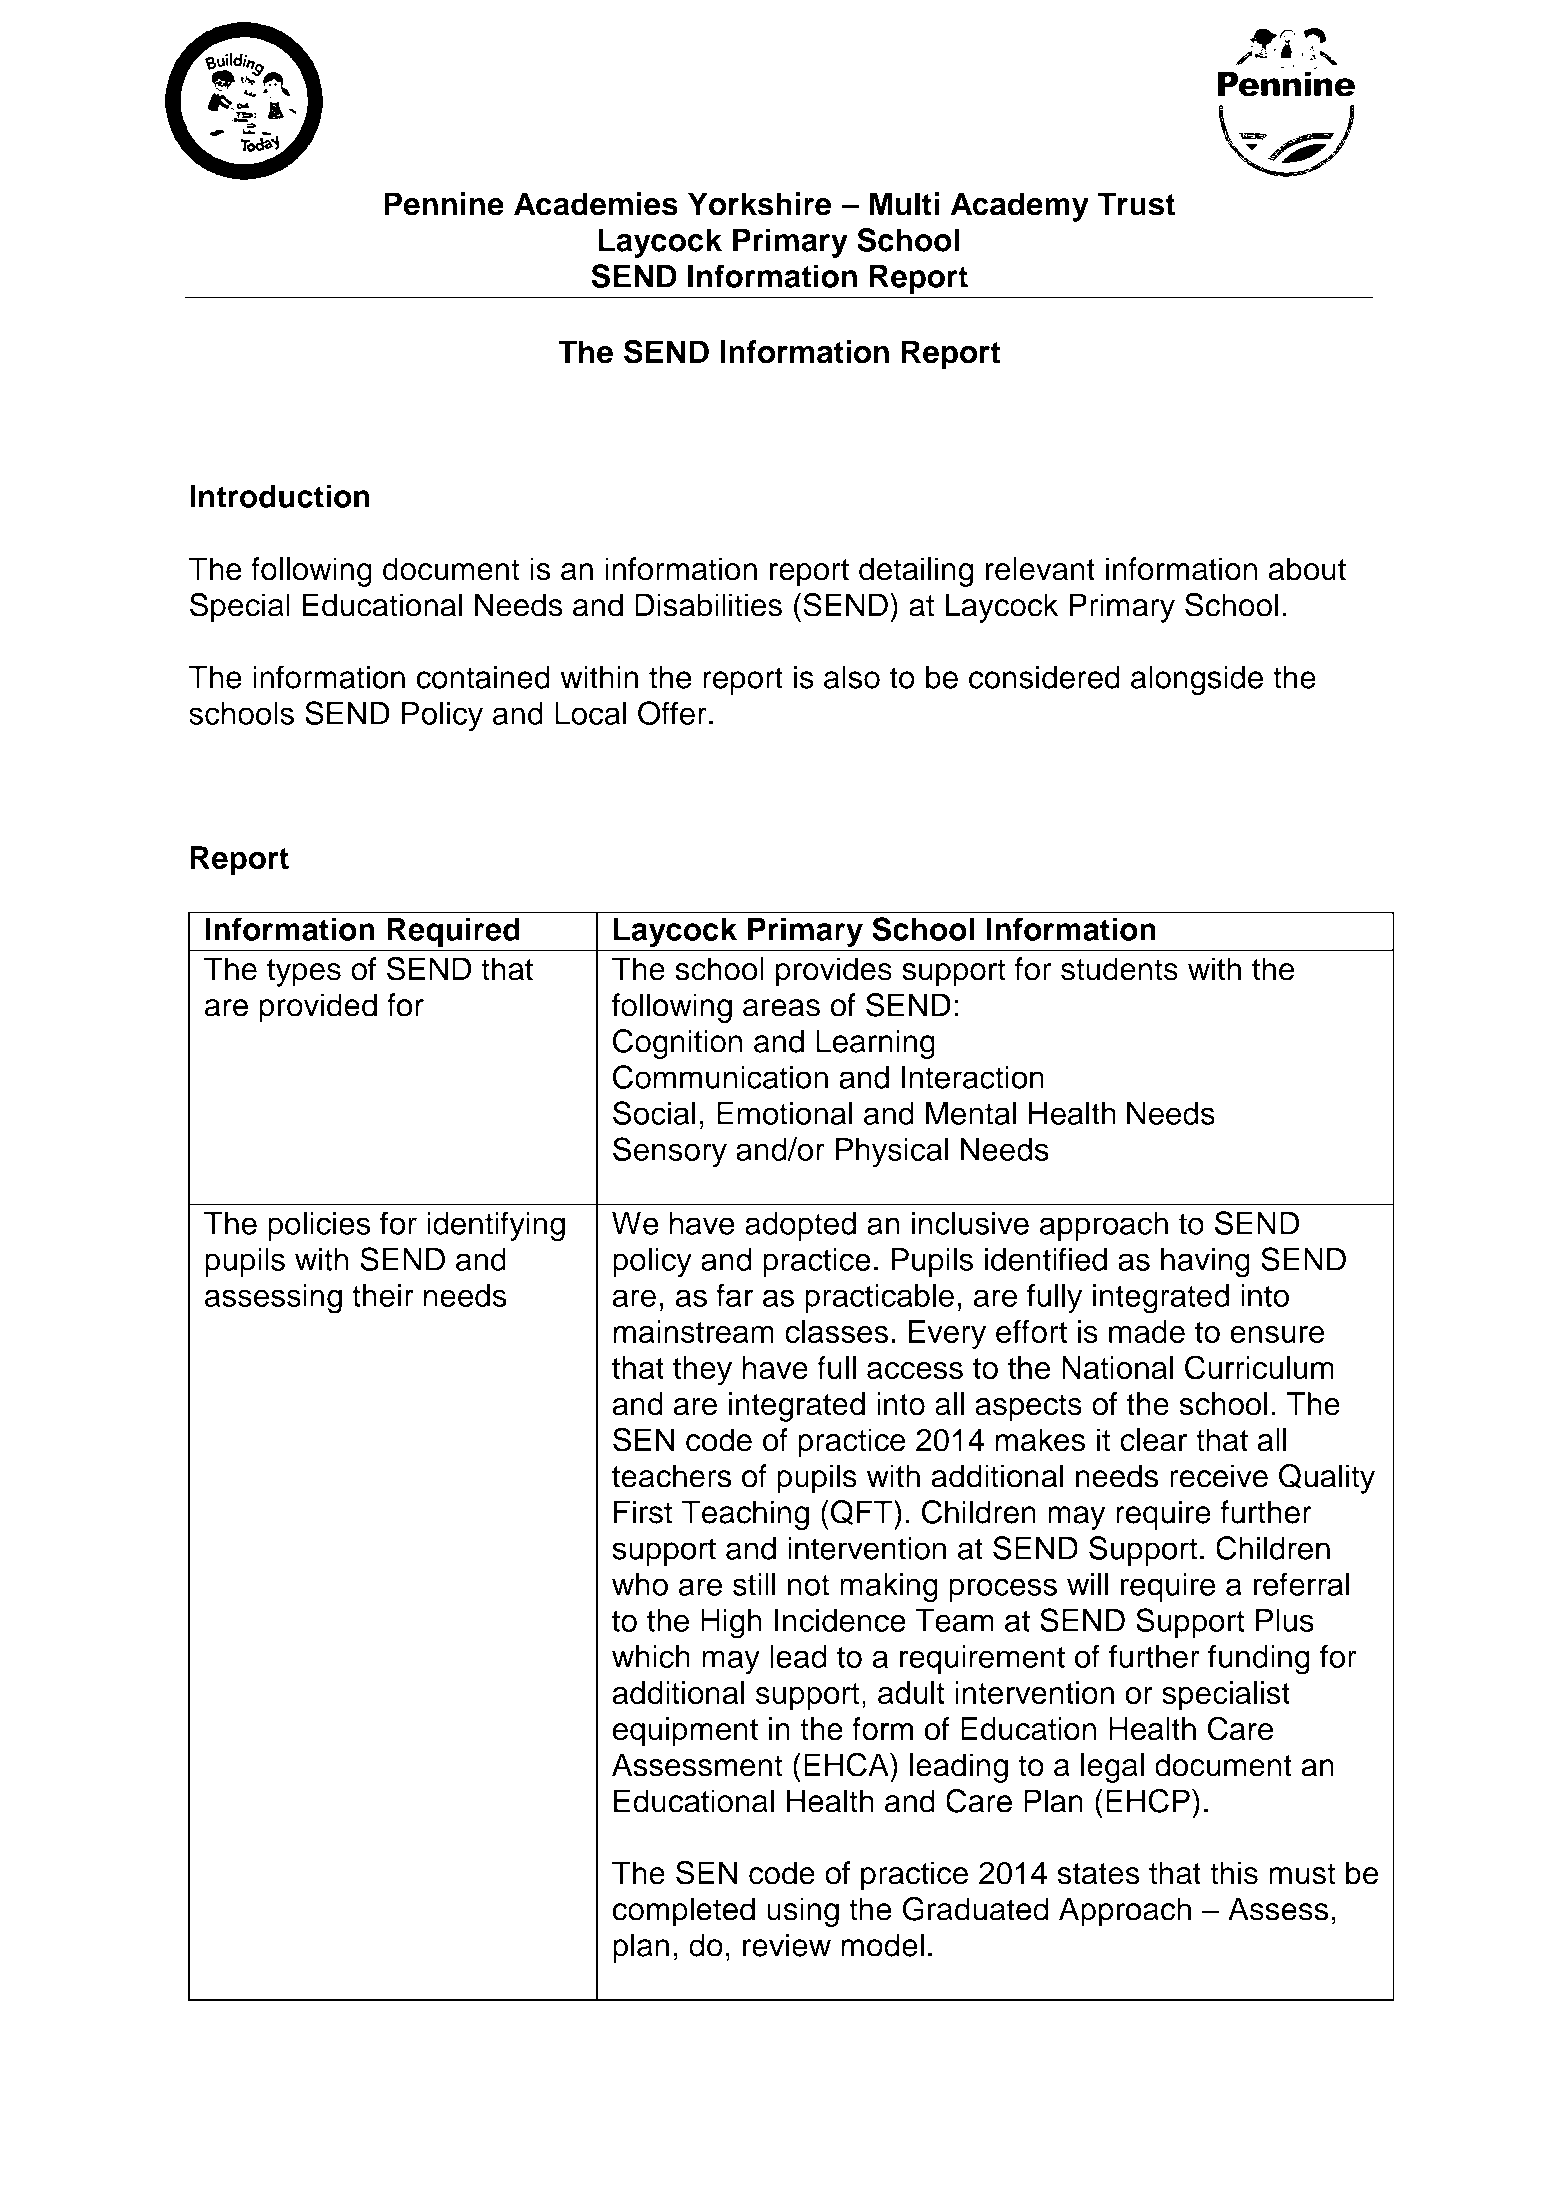 This screenshot has height=2203, width=1558. I want to click on contained, so click(483, 677).
